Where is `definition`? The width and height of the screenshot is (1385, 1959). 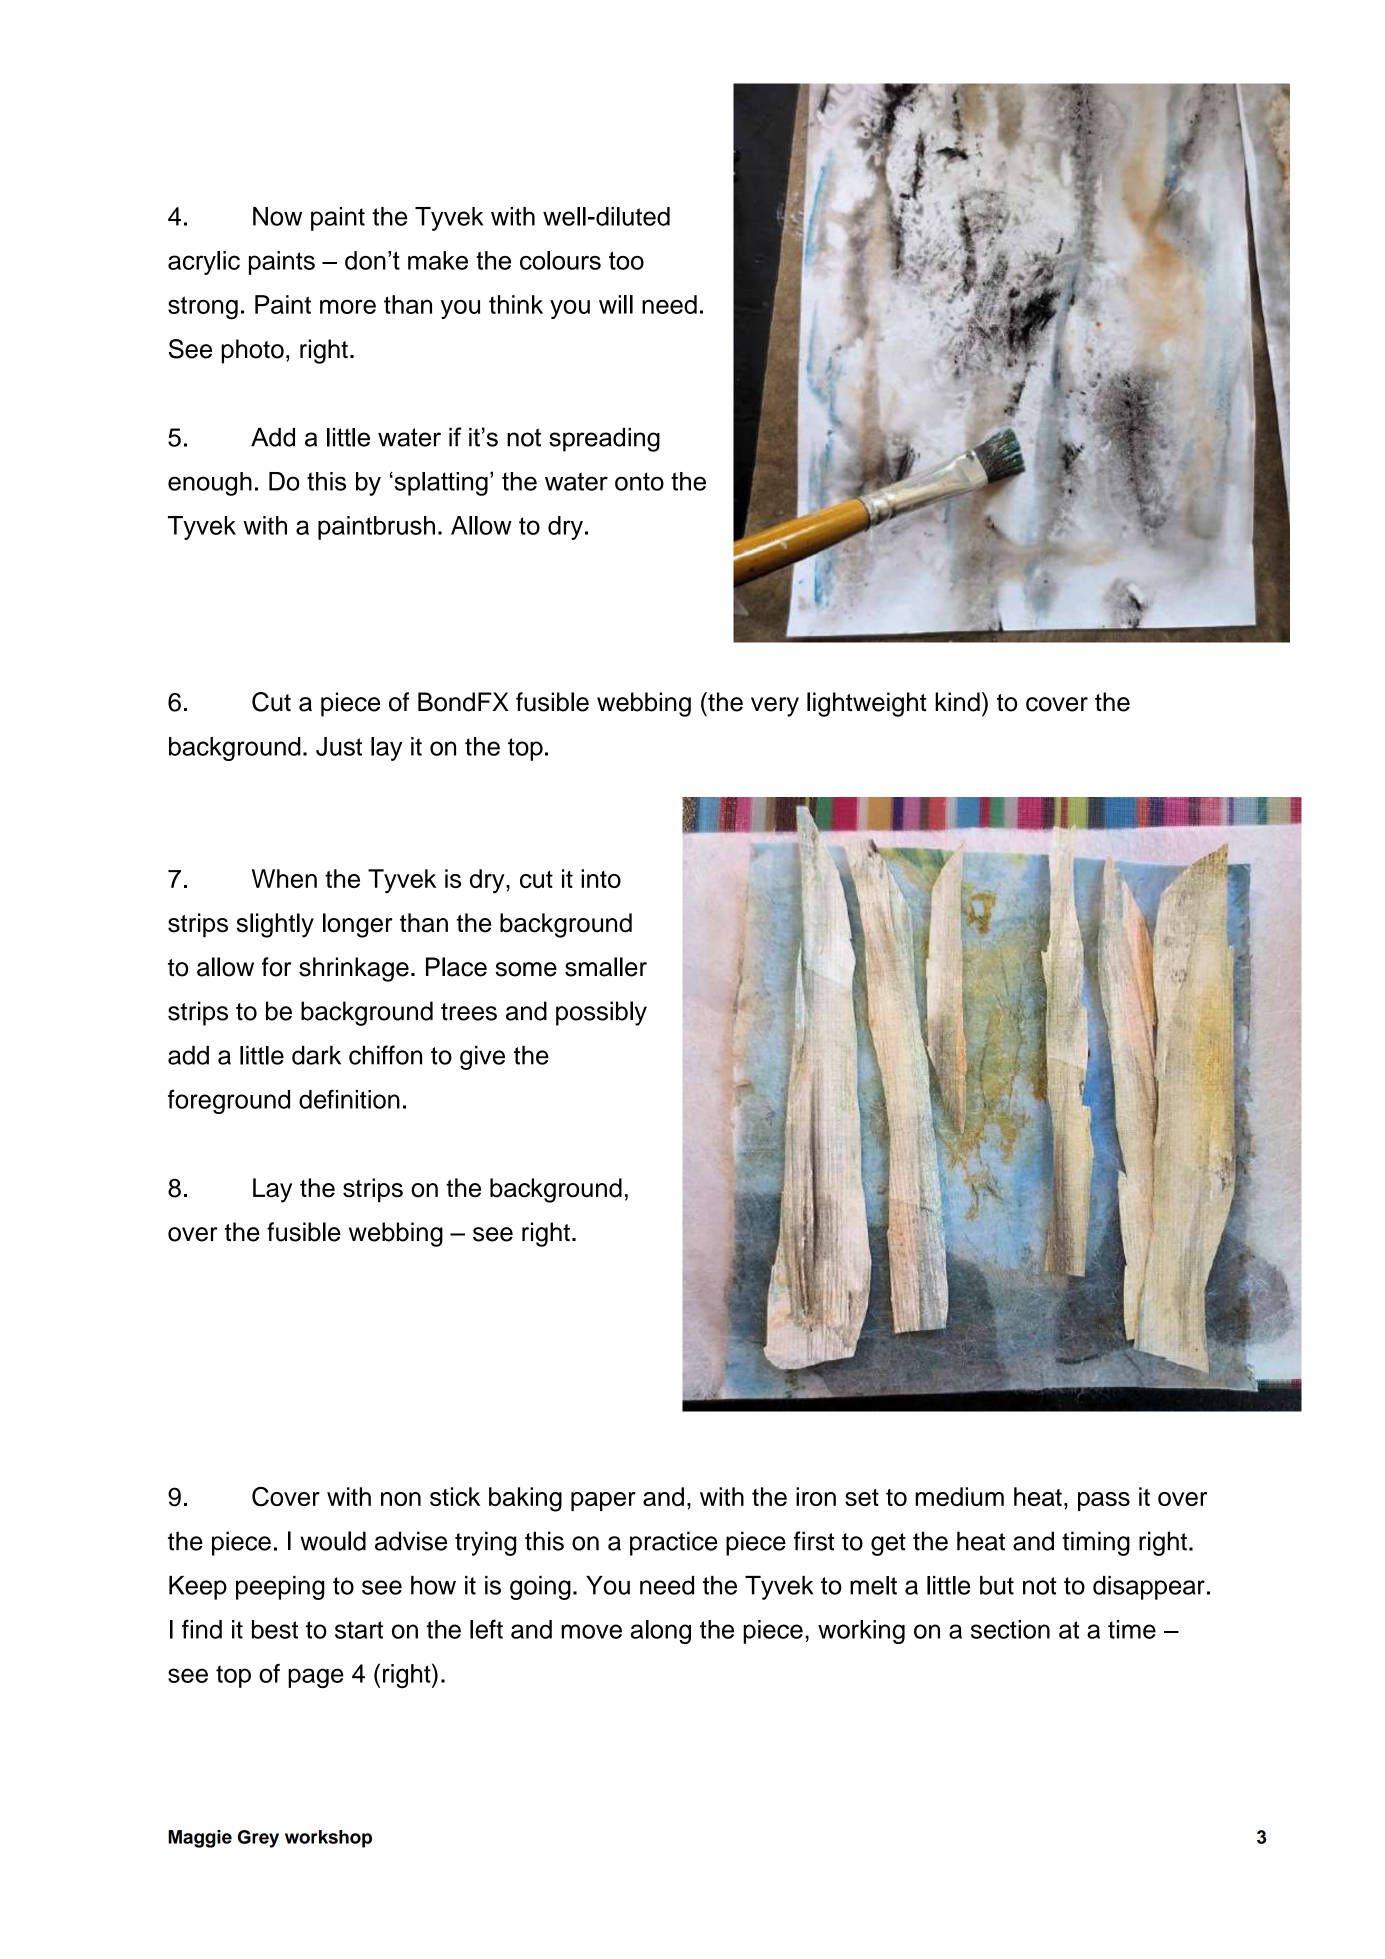 definition is located at coordinates (349, 1099).
